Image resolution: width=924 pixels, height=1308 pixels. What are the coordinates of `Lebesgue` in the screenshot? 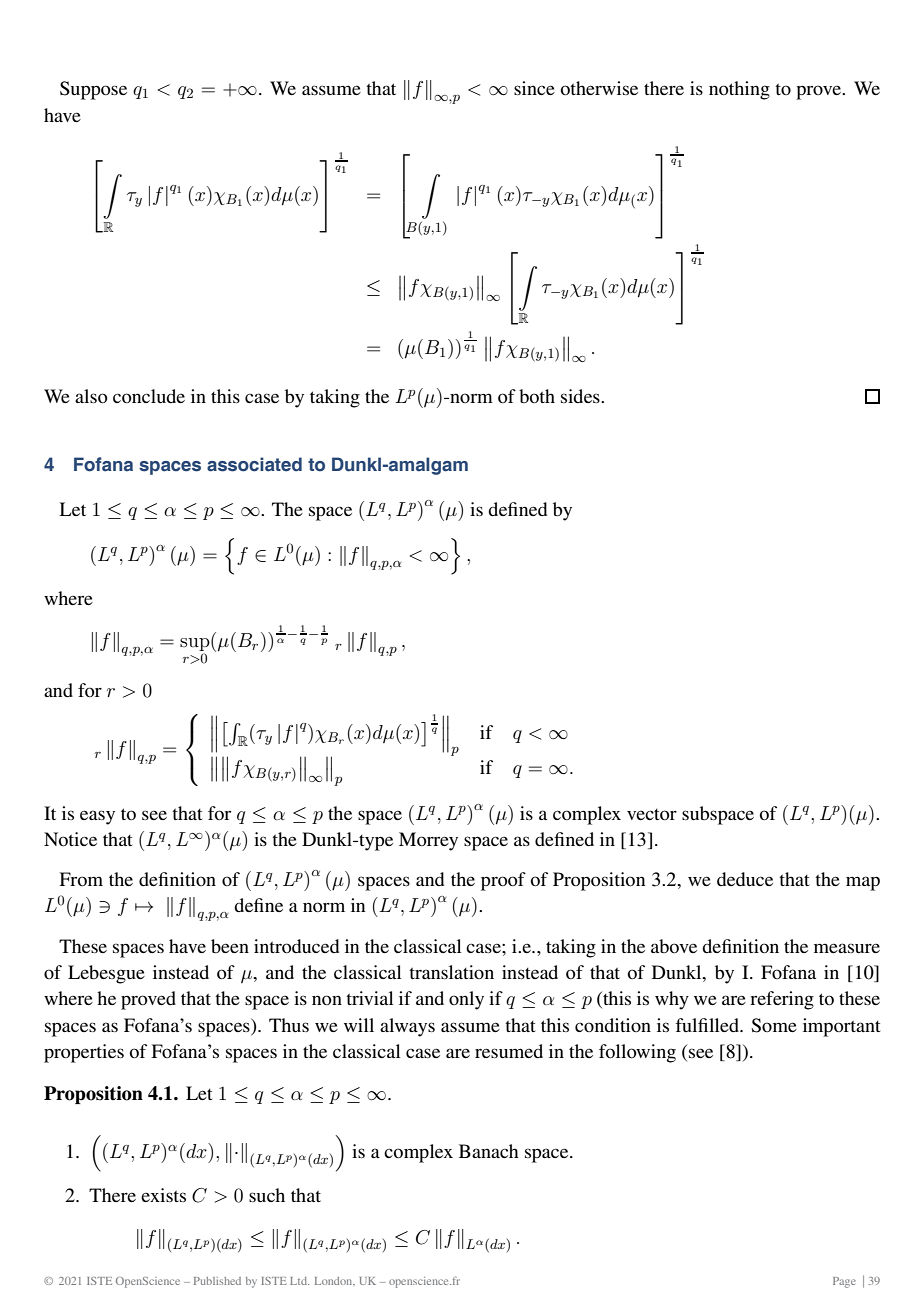 It's located at (106, 974).
